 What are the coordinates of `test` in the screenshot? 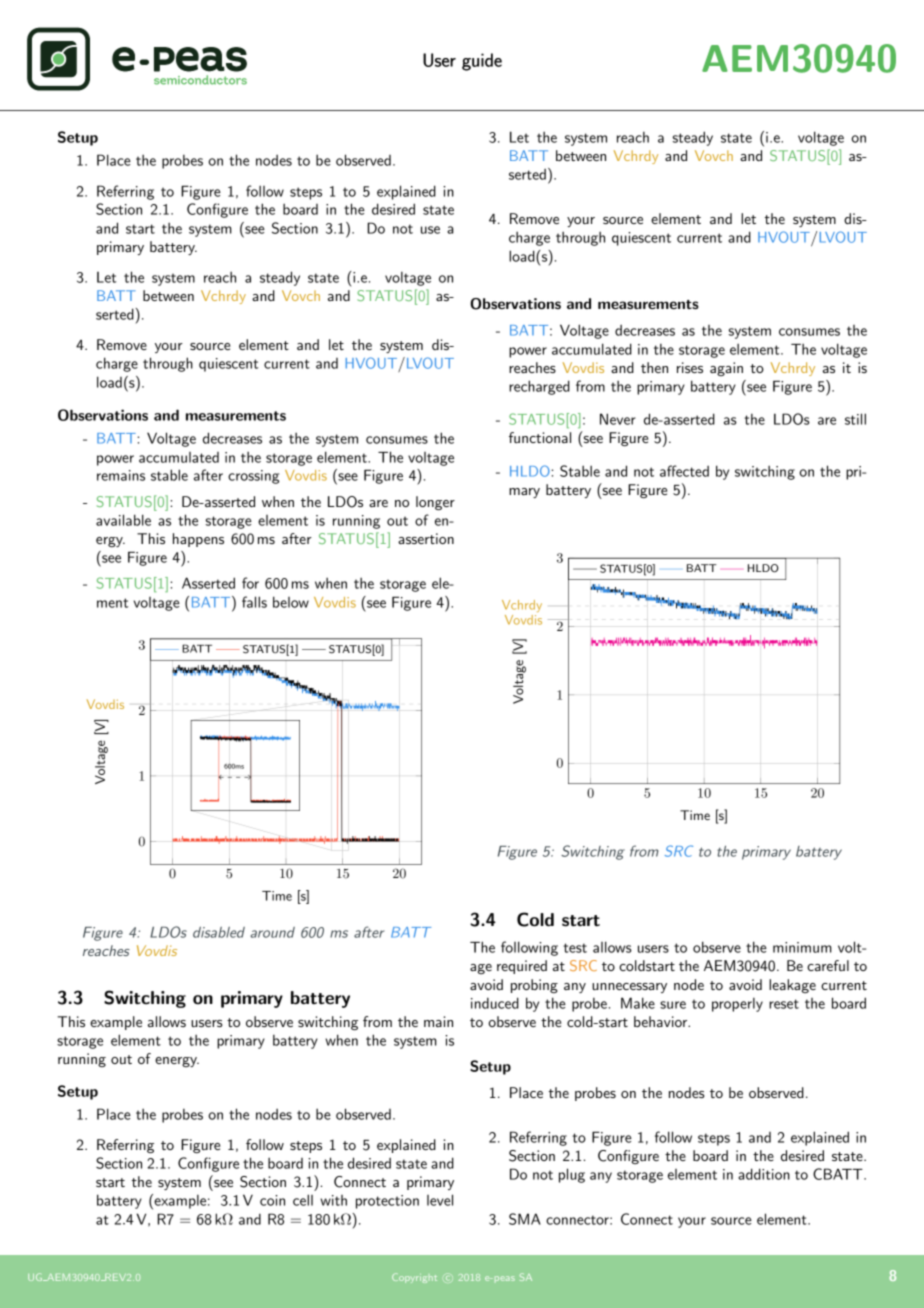 It's located at (575, 948).
